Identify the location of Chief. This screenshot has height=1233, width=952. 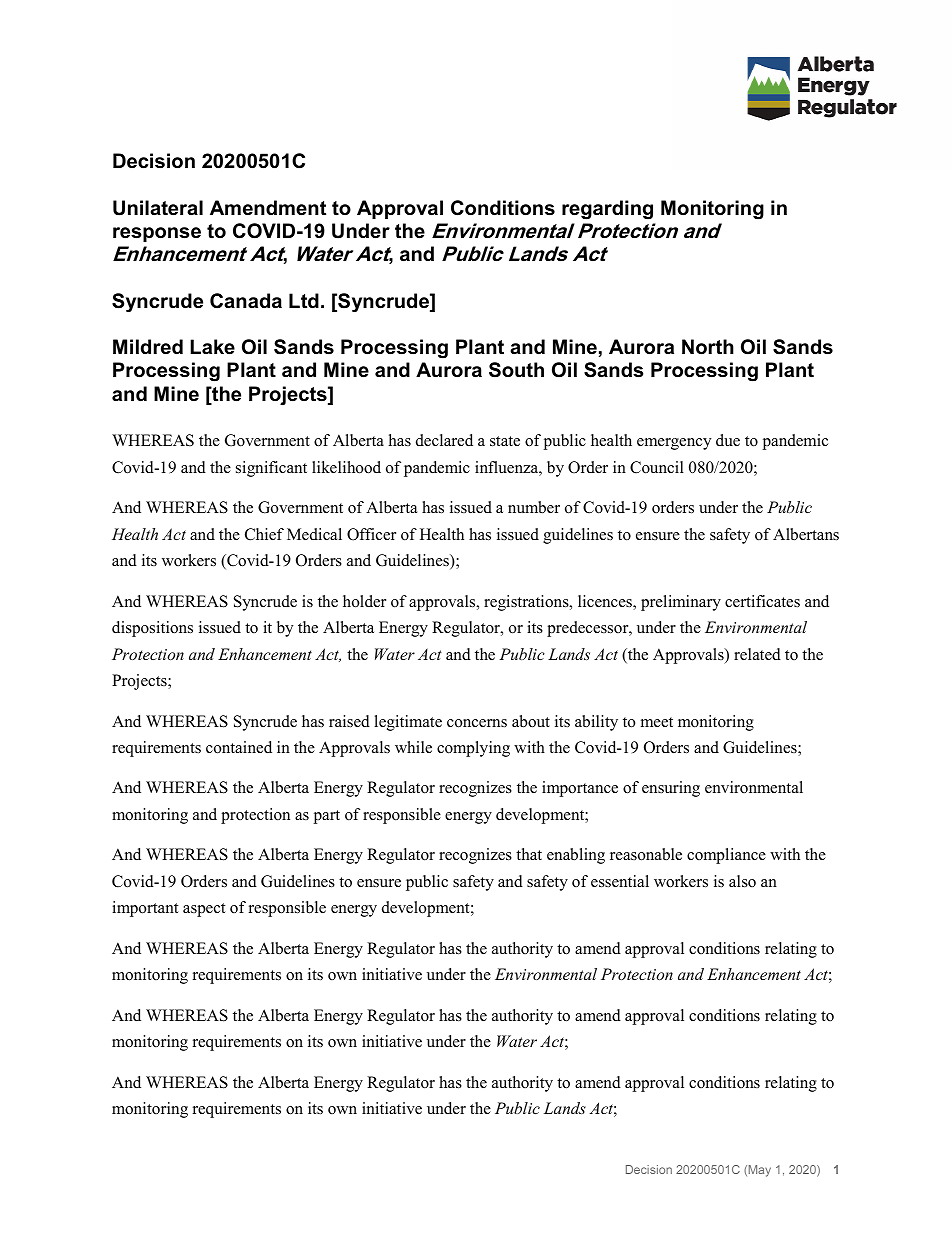
(264, 534).
